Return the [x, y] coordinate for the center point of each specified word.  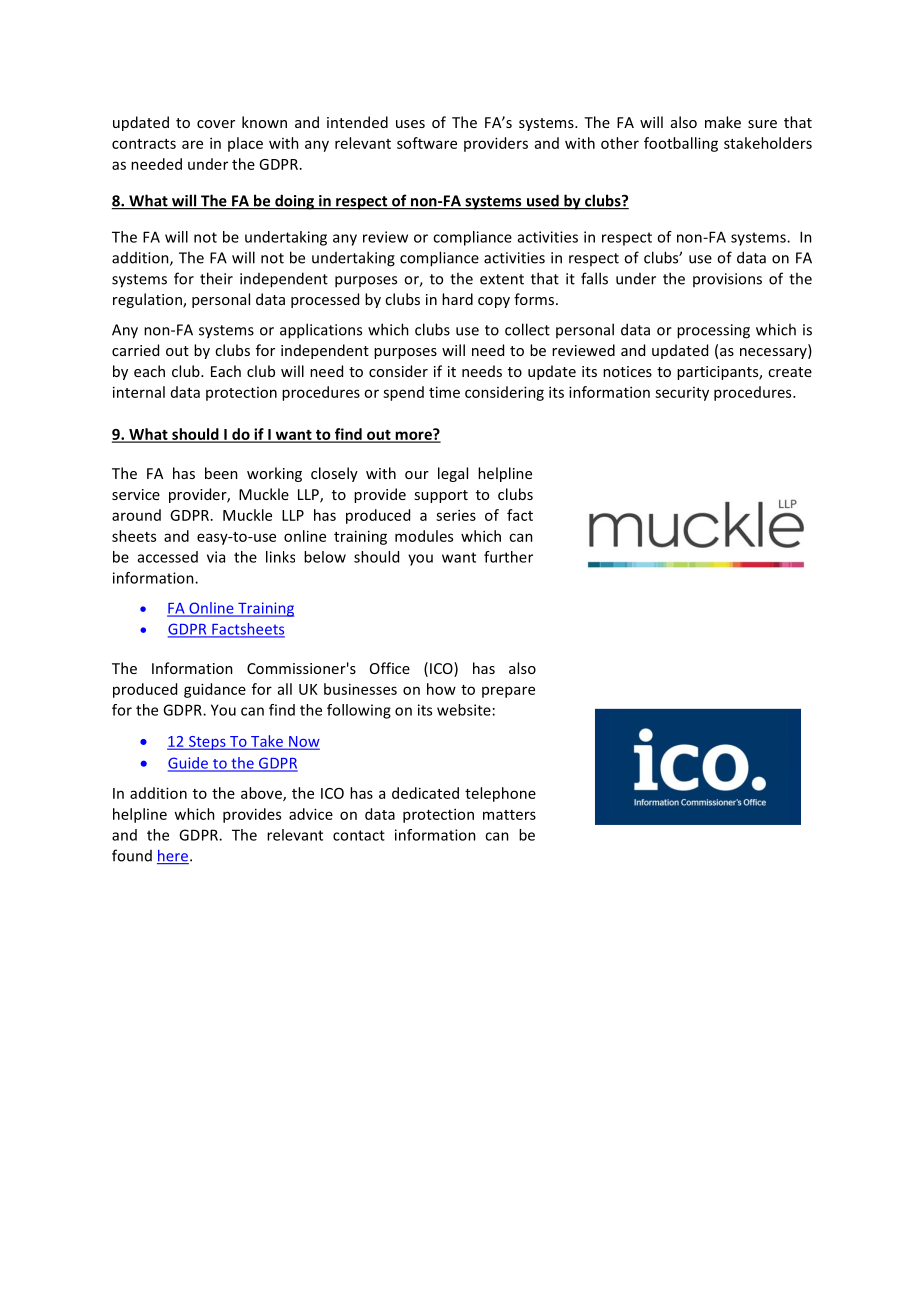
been [221, 473]
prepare [508, 692]
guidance [215, 690]
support [441, 496]
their [216, 278]
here [173, 857]
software [427, 143]
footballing [681, 144]
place [245, 144]
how [441, 689]
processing [713, 331]
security [682, 394]
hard [457, 299]
